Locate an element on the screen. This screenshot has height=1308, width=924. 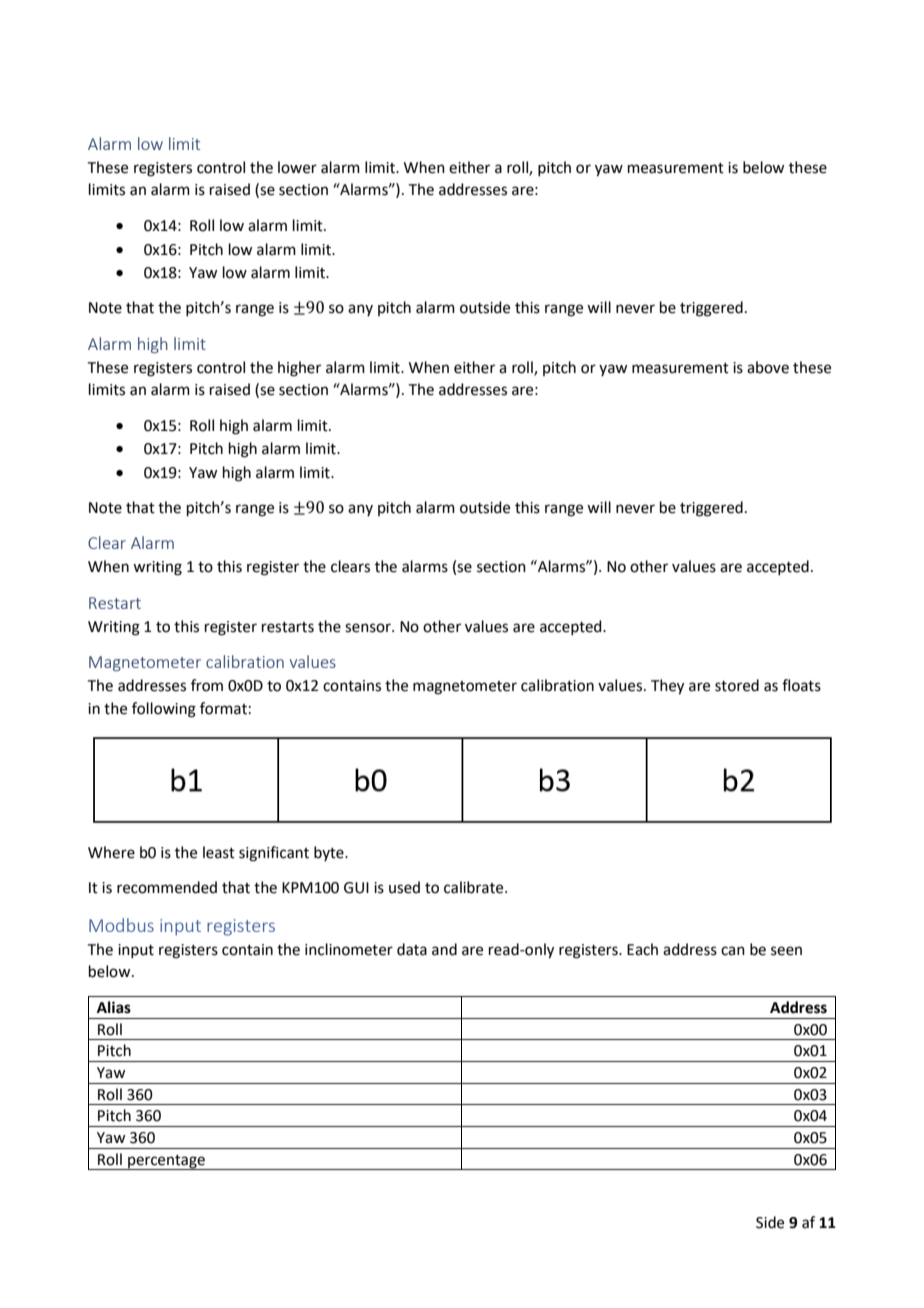
and is located at coordinates (444, 949).
